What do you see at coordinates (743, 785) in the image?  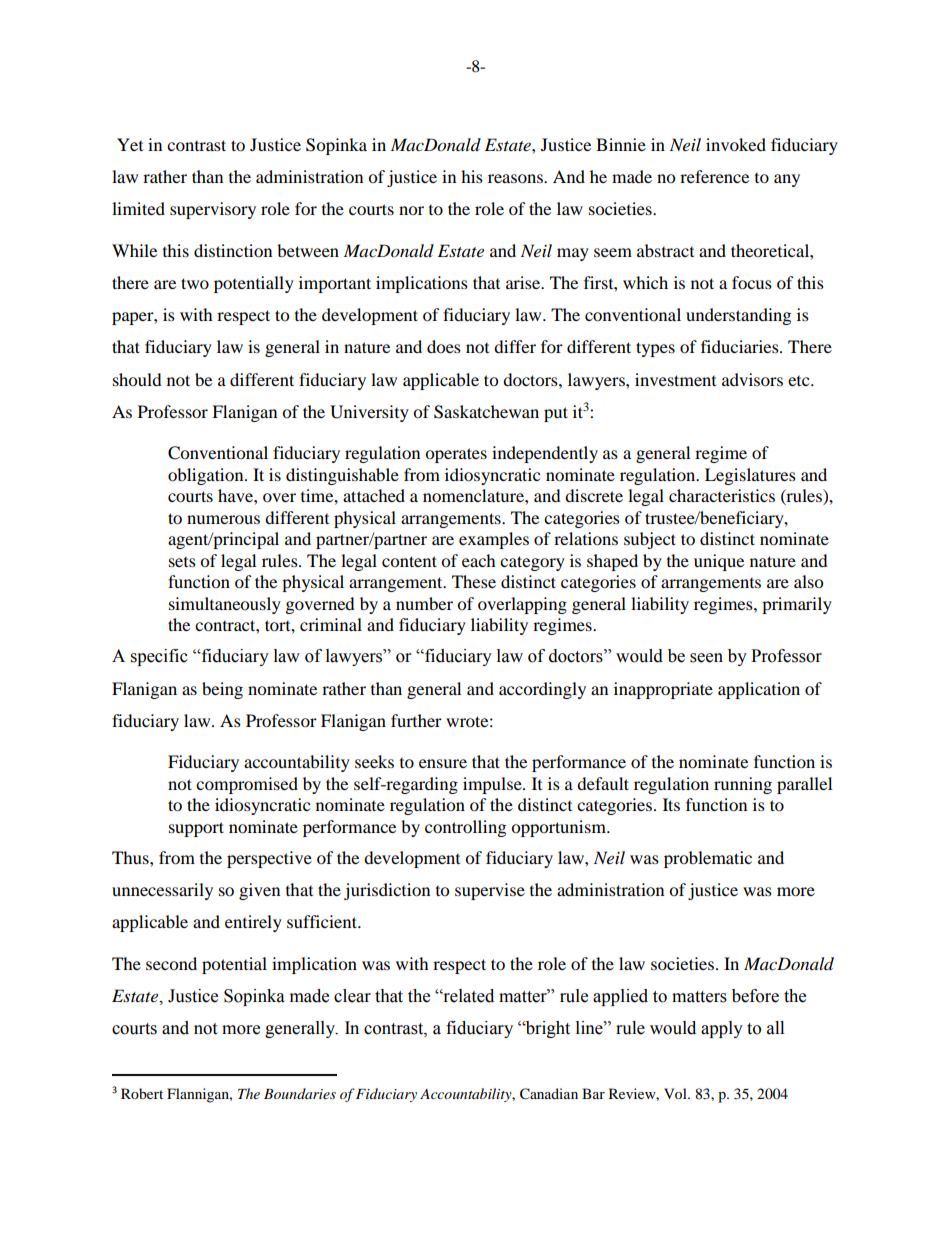 I see `running` at bounding box center [743, 785].
